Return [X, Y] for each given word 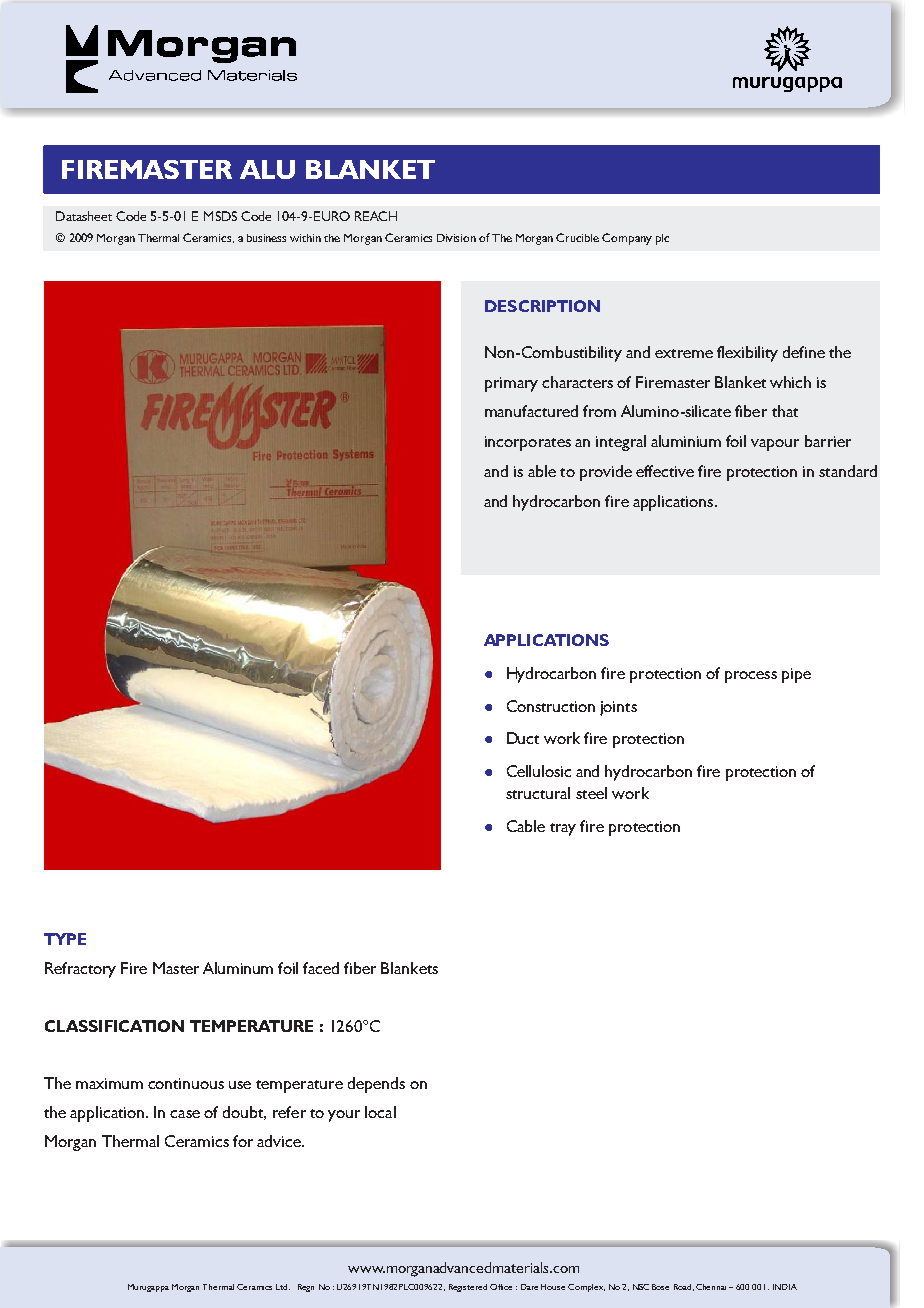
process [751, 677]
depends [376, 1085]
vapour [775, 445]
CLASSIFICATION [114, 1026]
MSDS [220, 216]
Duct [523, 738]
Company [627, 239]
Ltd [281, 1287]
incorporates [528, 443]
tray [563, 829]
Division [456, 238]
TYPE [65, 939]
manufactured [531, 411]
